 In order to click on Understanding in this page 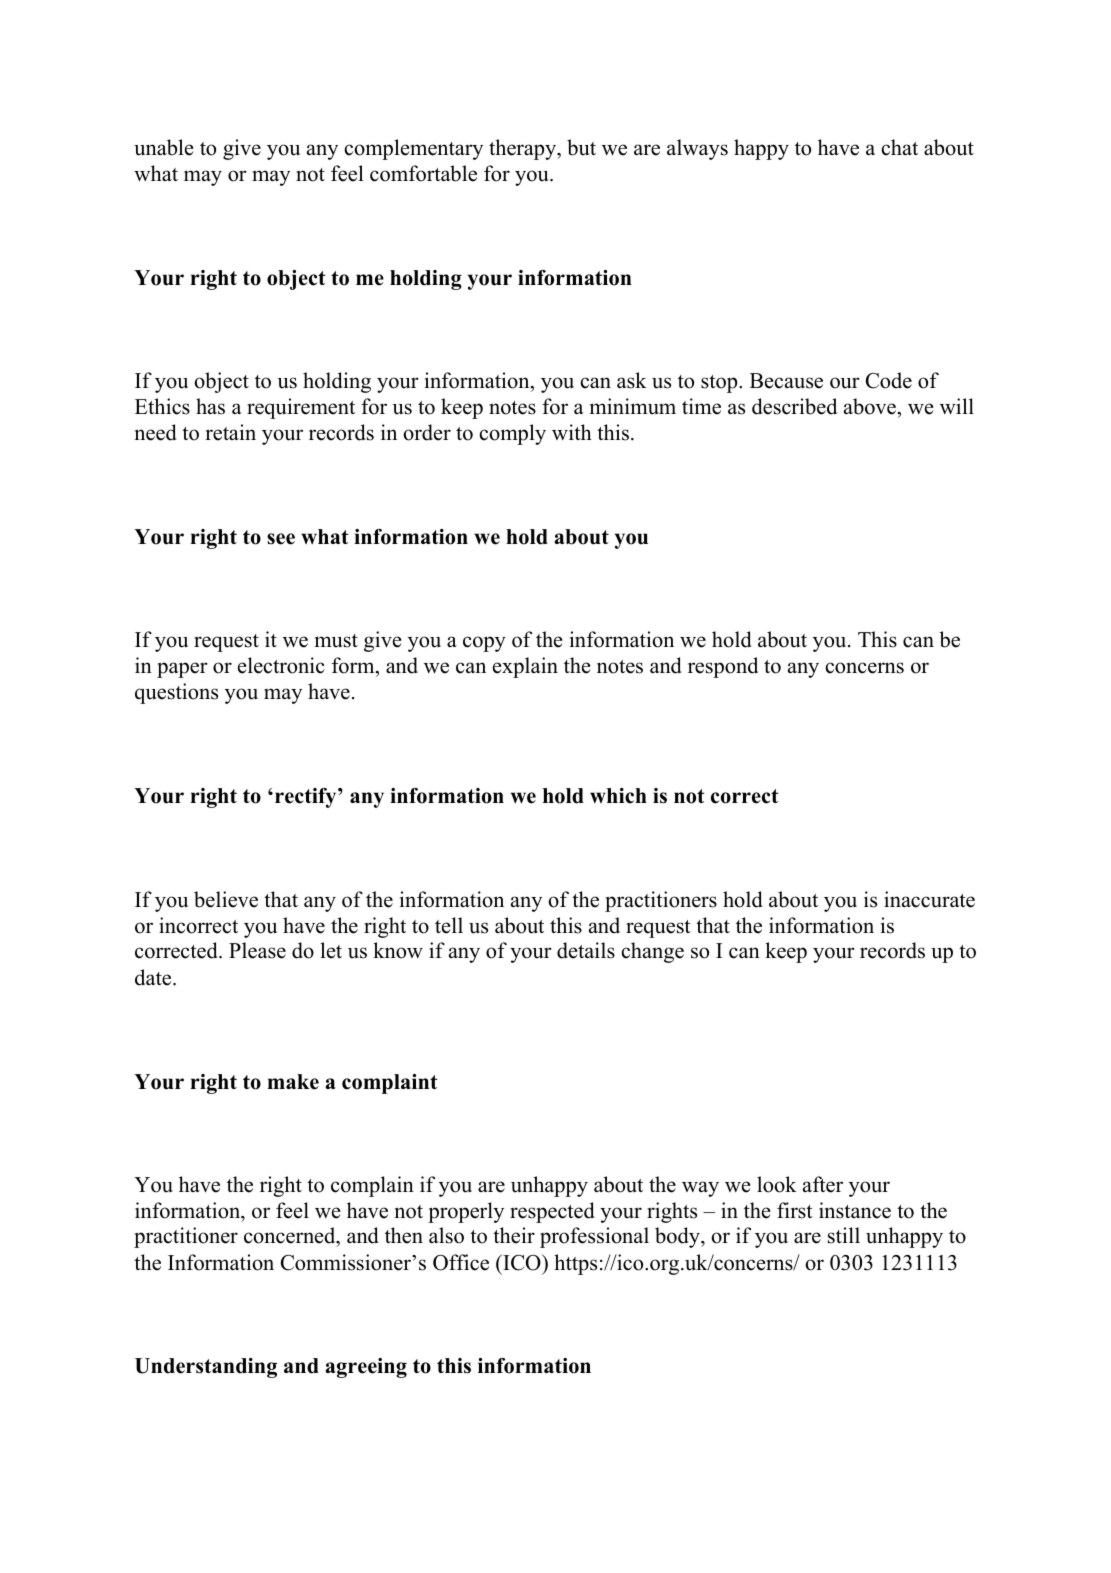, I will do `click(206, 1368)`.
